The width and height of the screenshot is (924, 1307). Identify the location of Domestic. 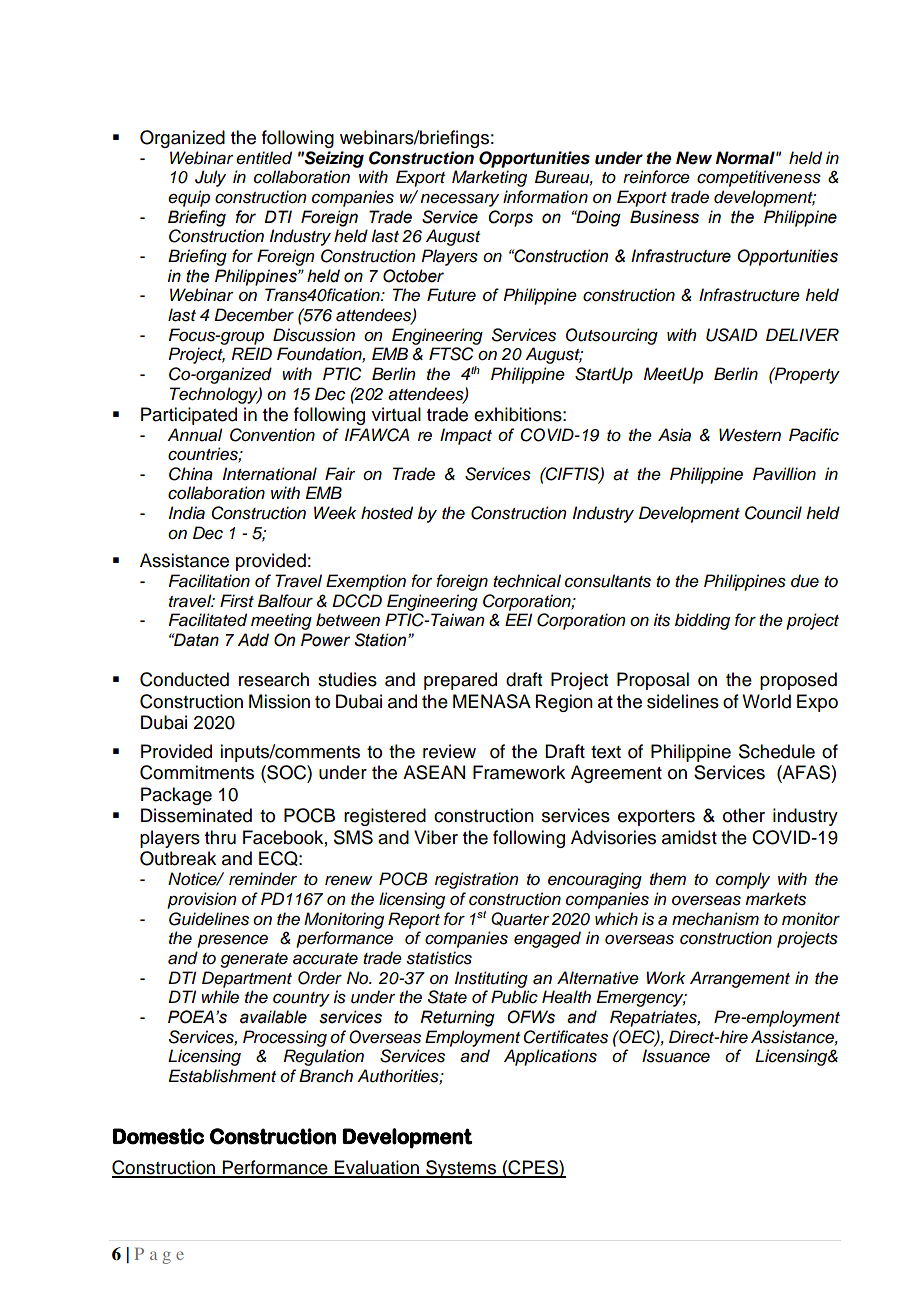
(158, 1136).
